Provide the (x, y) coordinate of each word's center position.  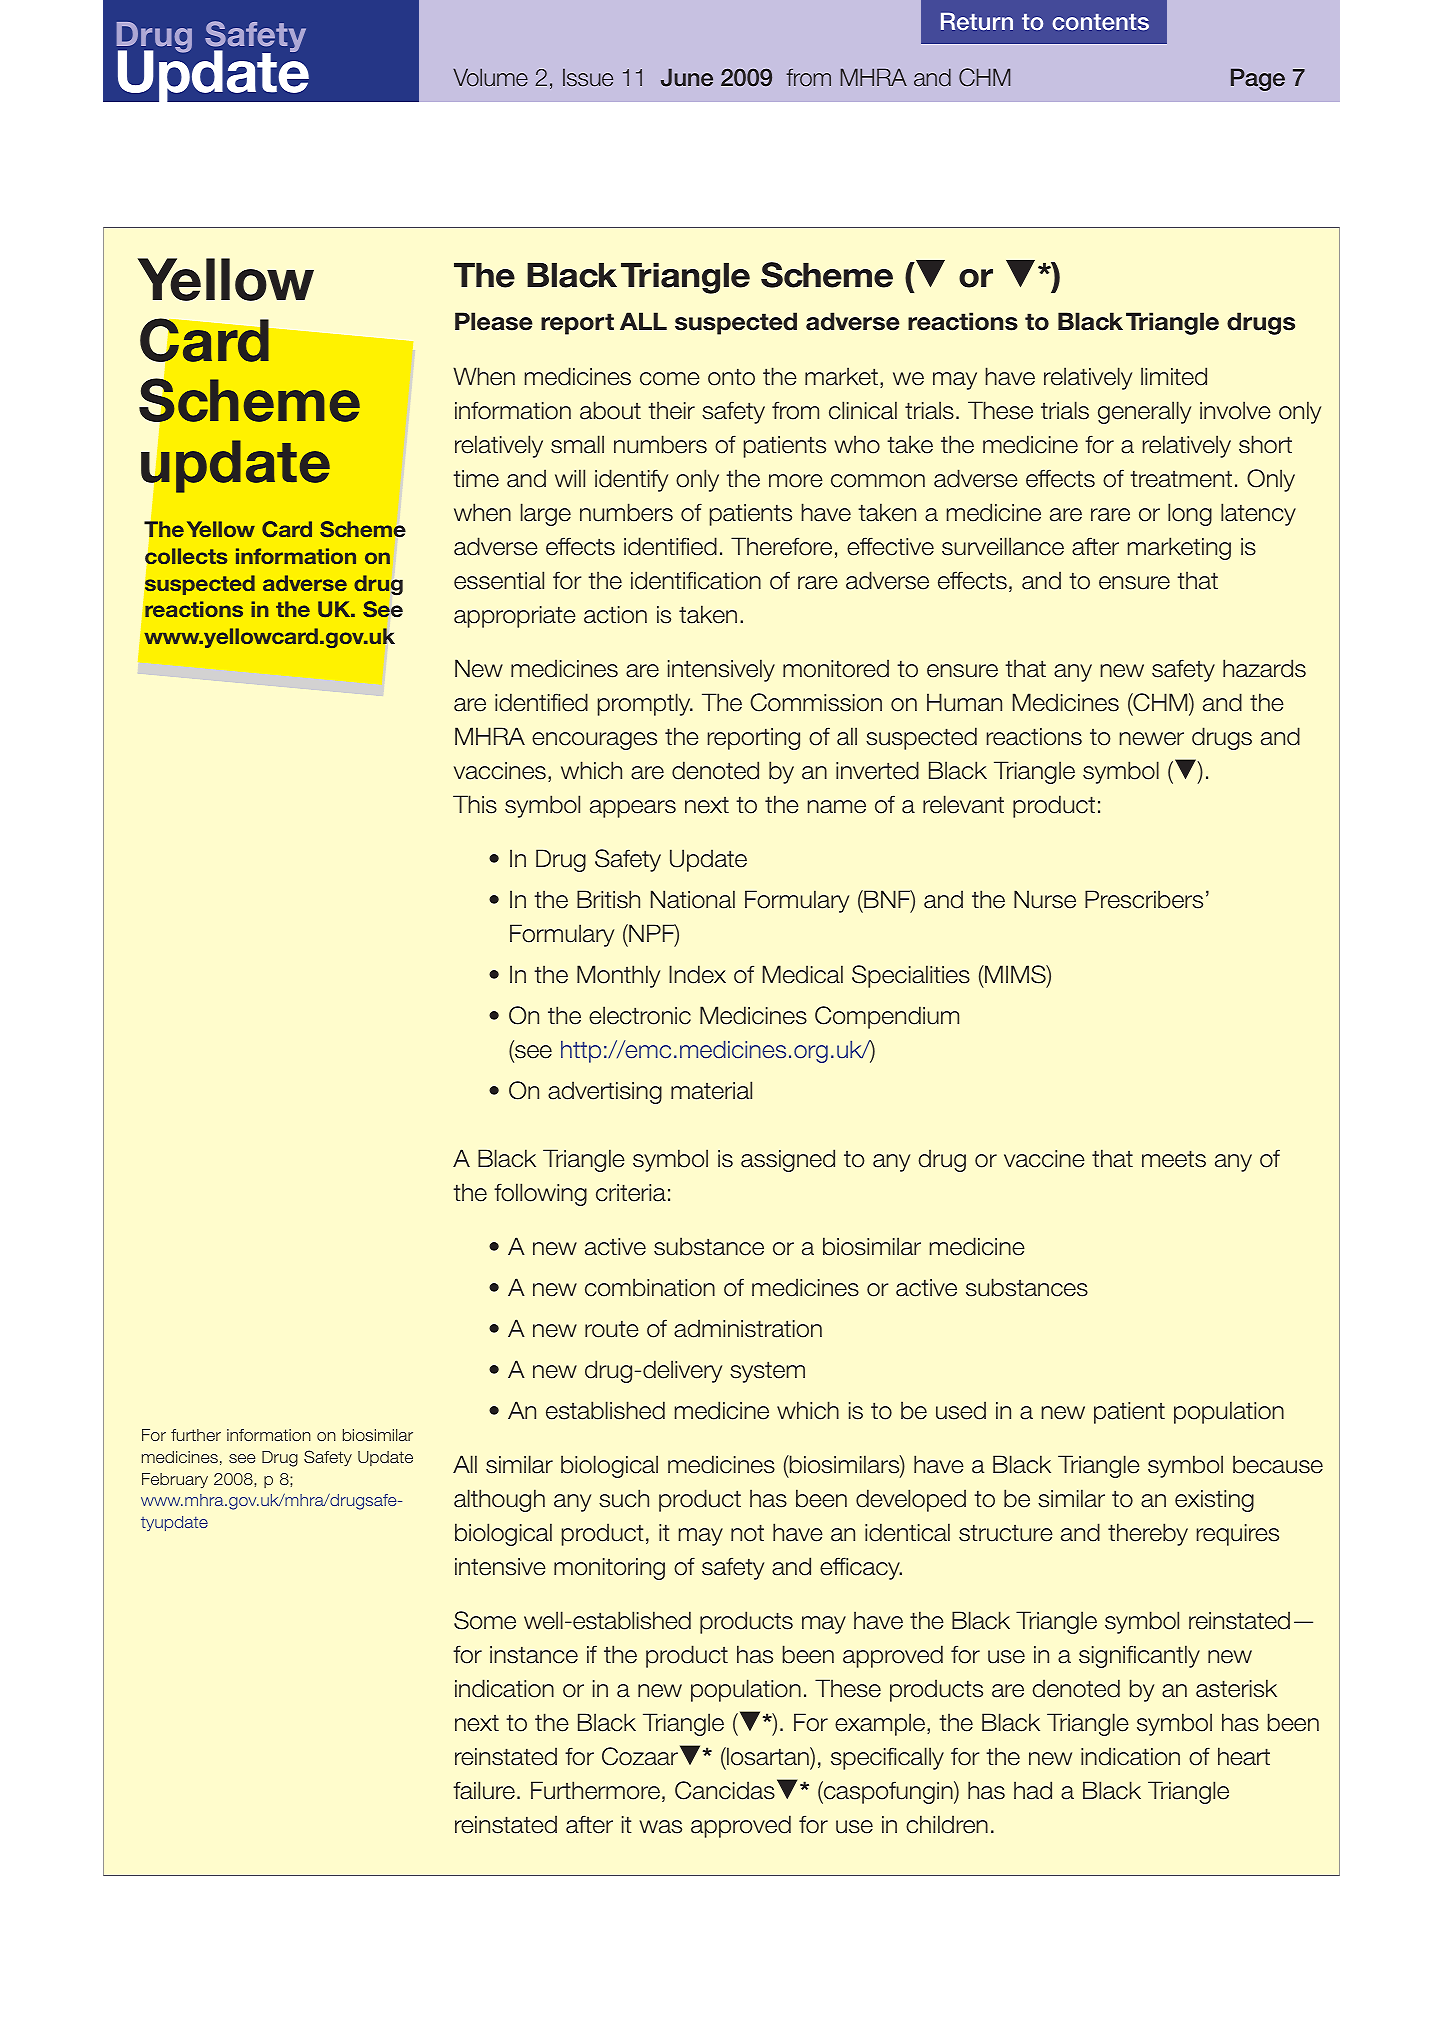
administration (748, 1328)
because (1278, 1464)
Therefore (781, 546)
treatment (1181, 479)
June (687, 77)
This (475, 804)
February (175, 1480)
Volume (490, 77)
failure (484, 1790)
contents (1100, 22)
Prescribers (1144, 899)
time (476, 479)
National (693, 899)
